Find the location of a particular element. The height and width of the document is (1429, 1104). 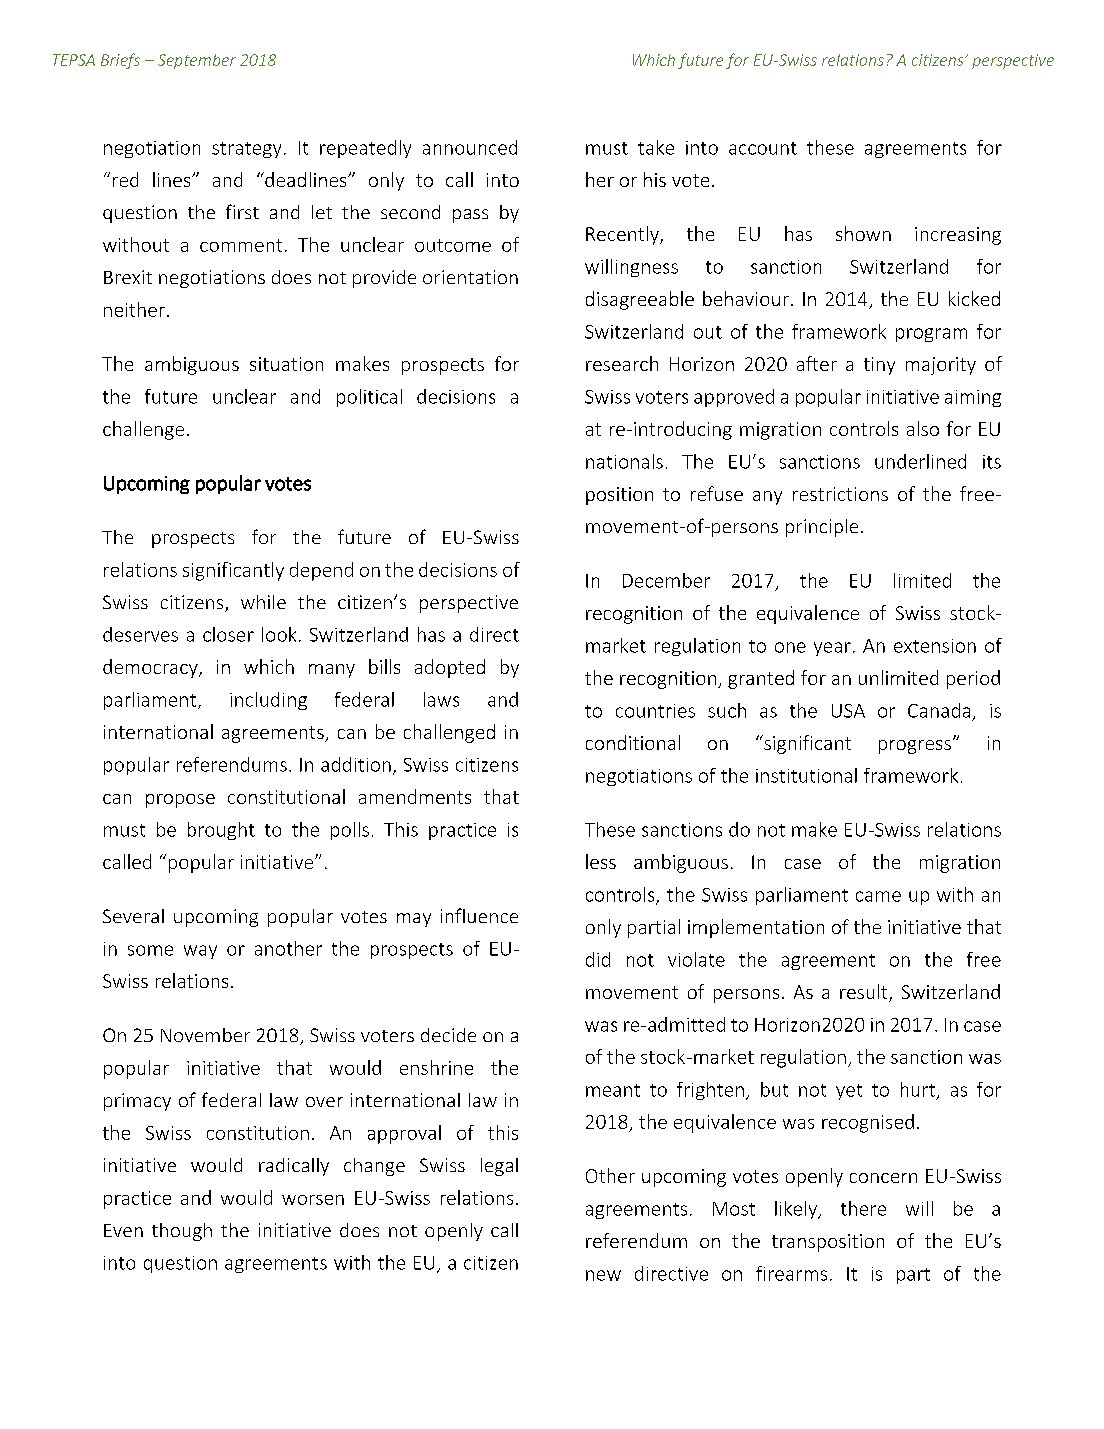

did is located at coordinates (598, 959).
